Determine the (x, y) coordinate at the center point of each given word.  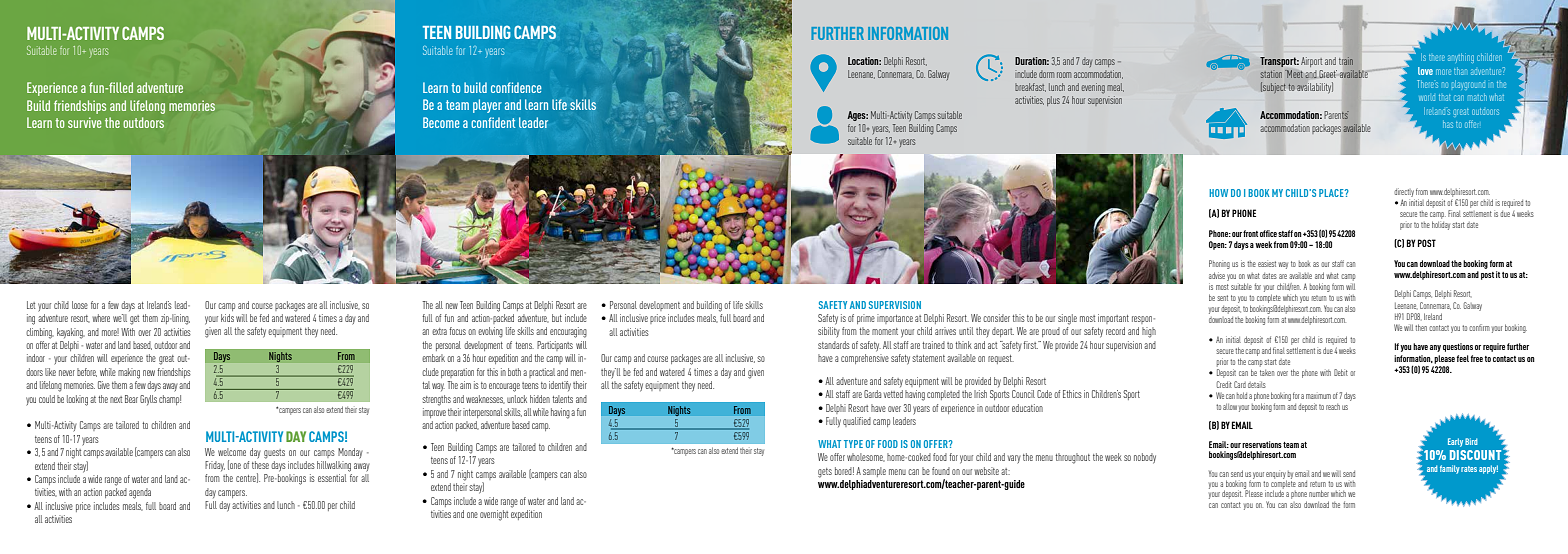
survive (85, 122)
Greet (1328, 74)
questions (1458, 347)
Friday (215, 466)
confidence (516, 87)
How (1218, 193)
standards (834, 345)
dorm (1046, 74)
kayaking (71, 333)
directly (1404, 192)
